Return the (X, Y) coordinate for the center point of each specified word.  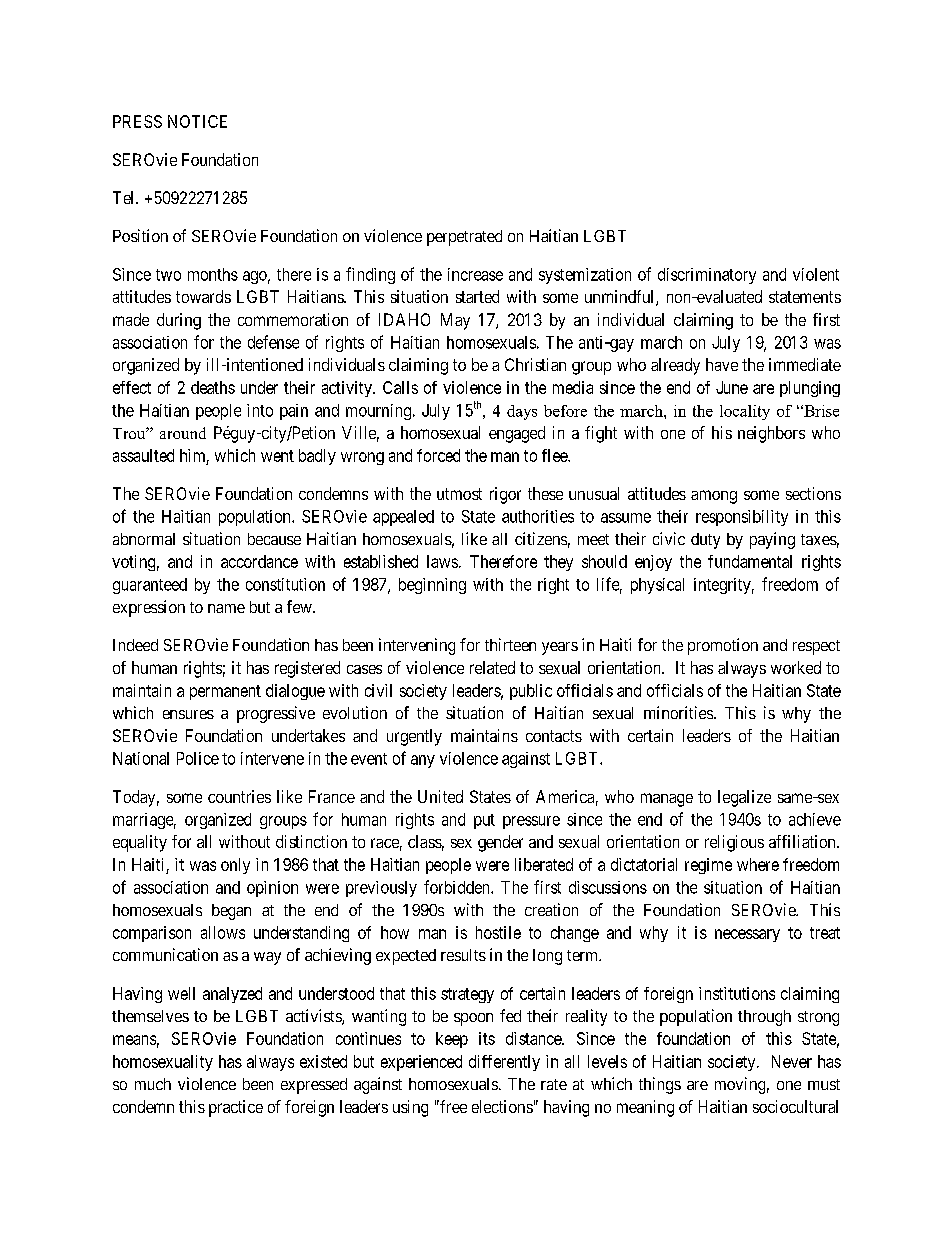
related (492, 667)
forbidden (458, 887)
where (758, 864)
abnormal (144, 539)
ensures (188, 714)
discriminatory (707, 276)
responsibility (742, 518)
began (231, 912)
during (179, 321)
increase (475, 274)
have (722, 364)
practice (236, 1108)
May (455, 321)
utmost (459, 494)
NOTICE (197, 121)
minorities (678, 712)
